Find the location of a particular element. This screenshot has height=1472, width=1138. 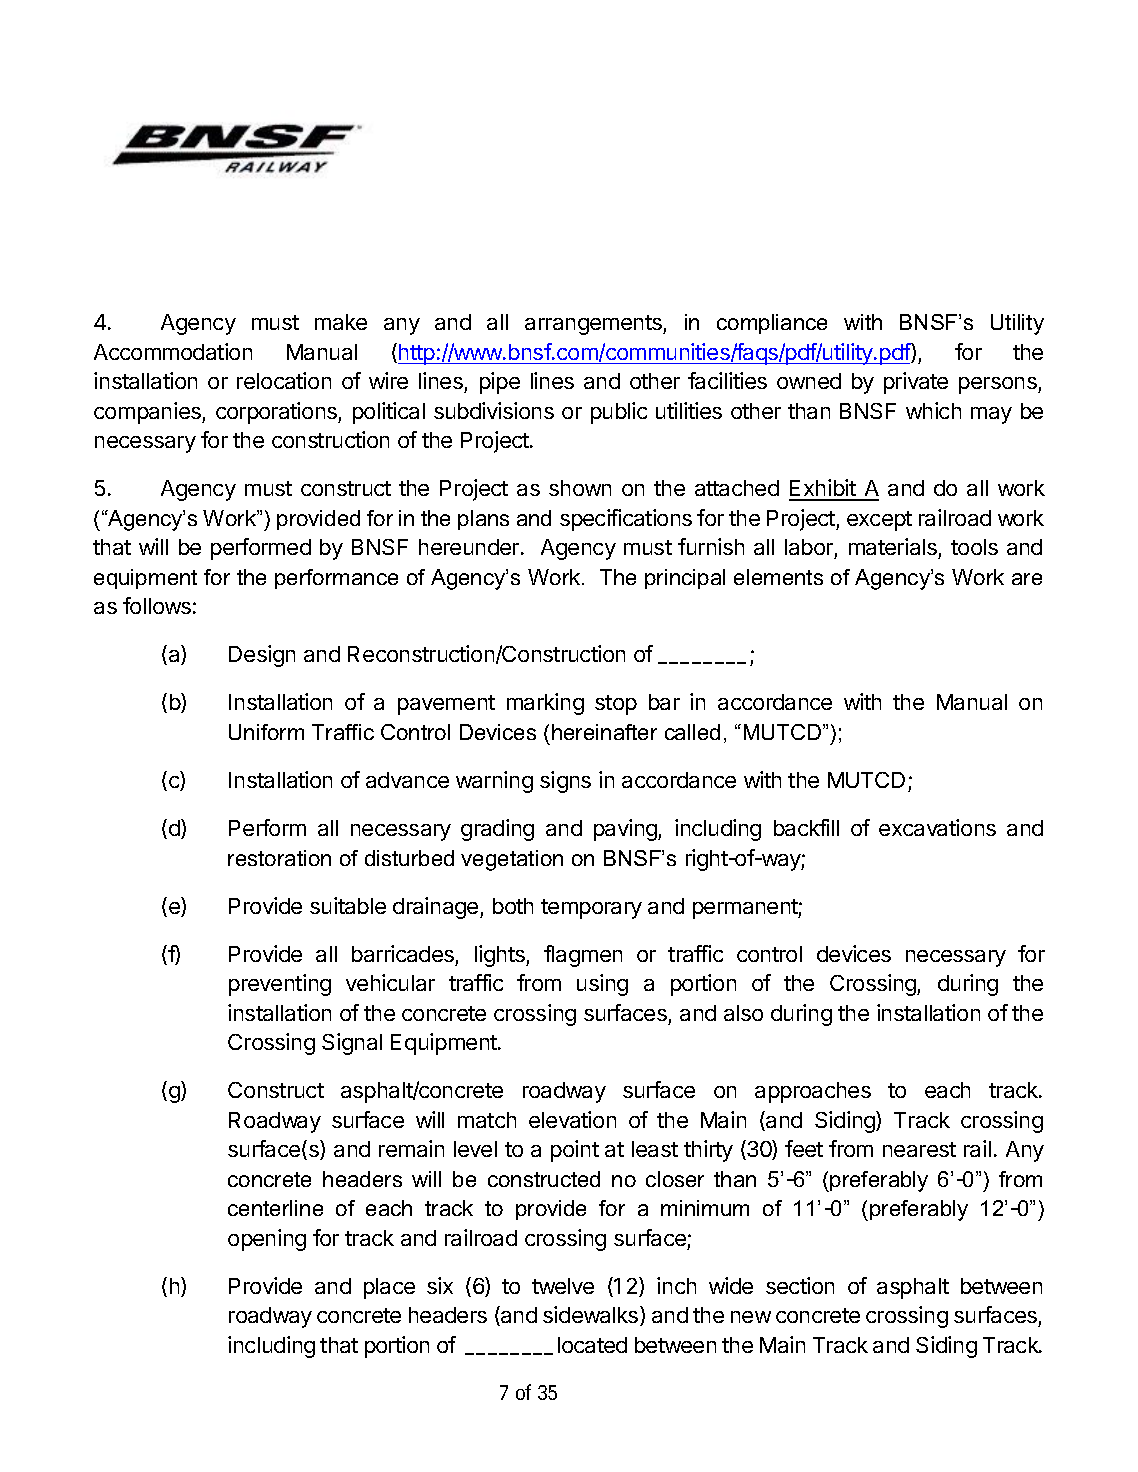

approaches is located at coordinates (813, 1092).
